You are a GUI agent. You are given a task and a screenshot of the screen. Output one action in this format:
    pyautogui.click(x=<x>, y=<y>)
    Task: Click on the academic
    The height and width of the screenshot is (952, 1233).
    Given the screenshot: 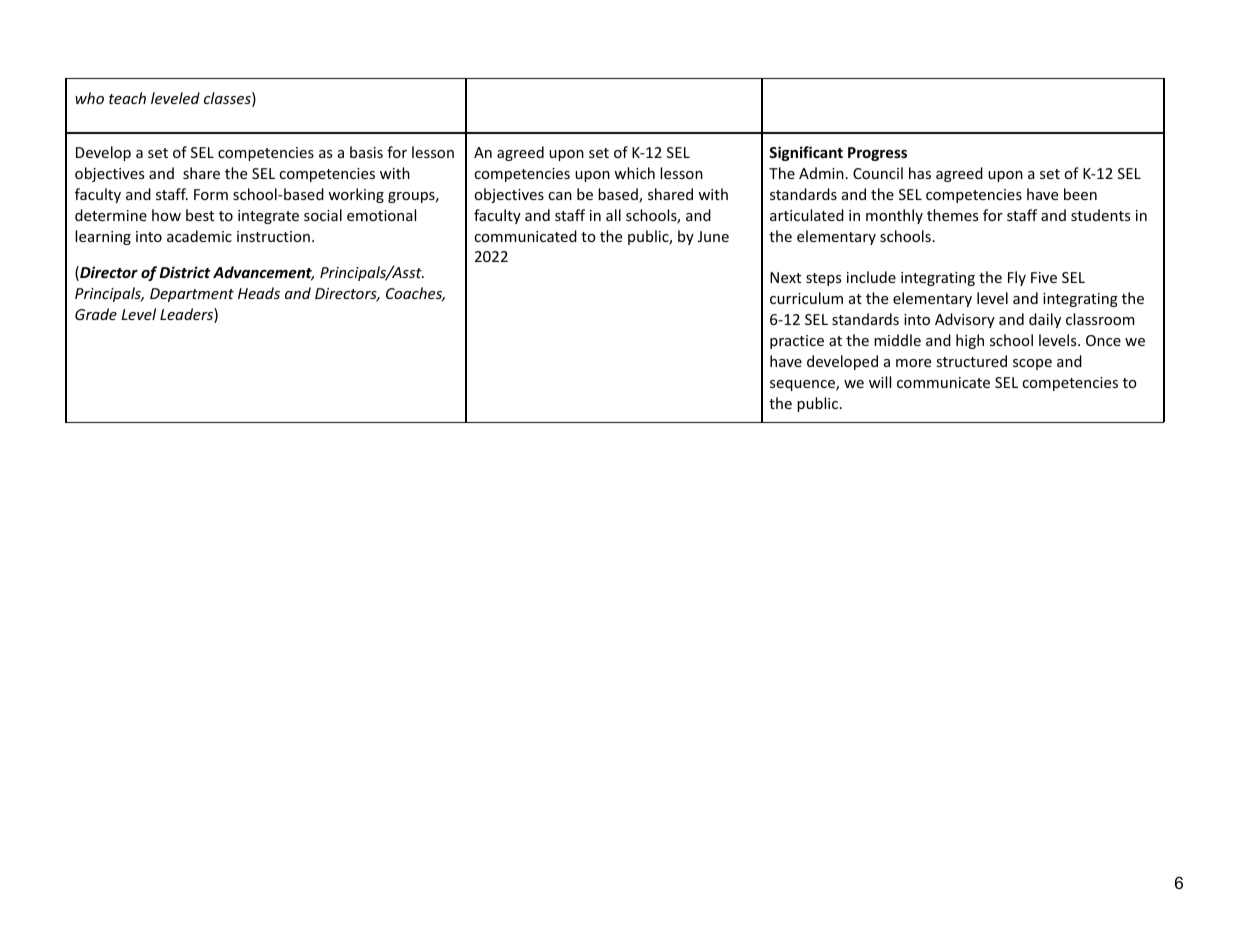 What is the action you would take?
    pyautogui.click(x=199, y=236)
